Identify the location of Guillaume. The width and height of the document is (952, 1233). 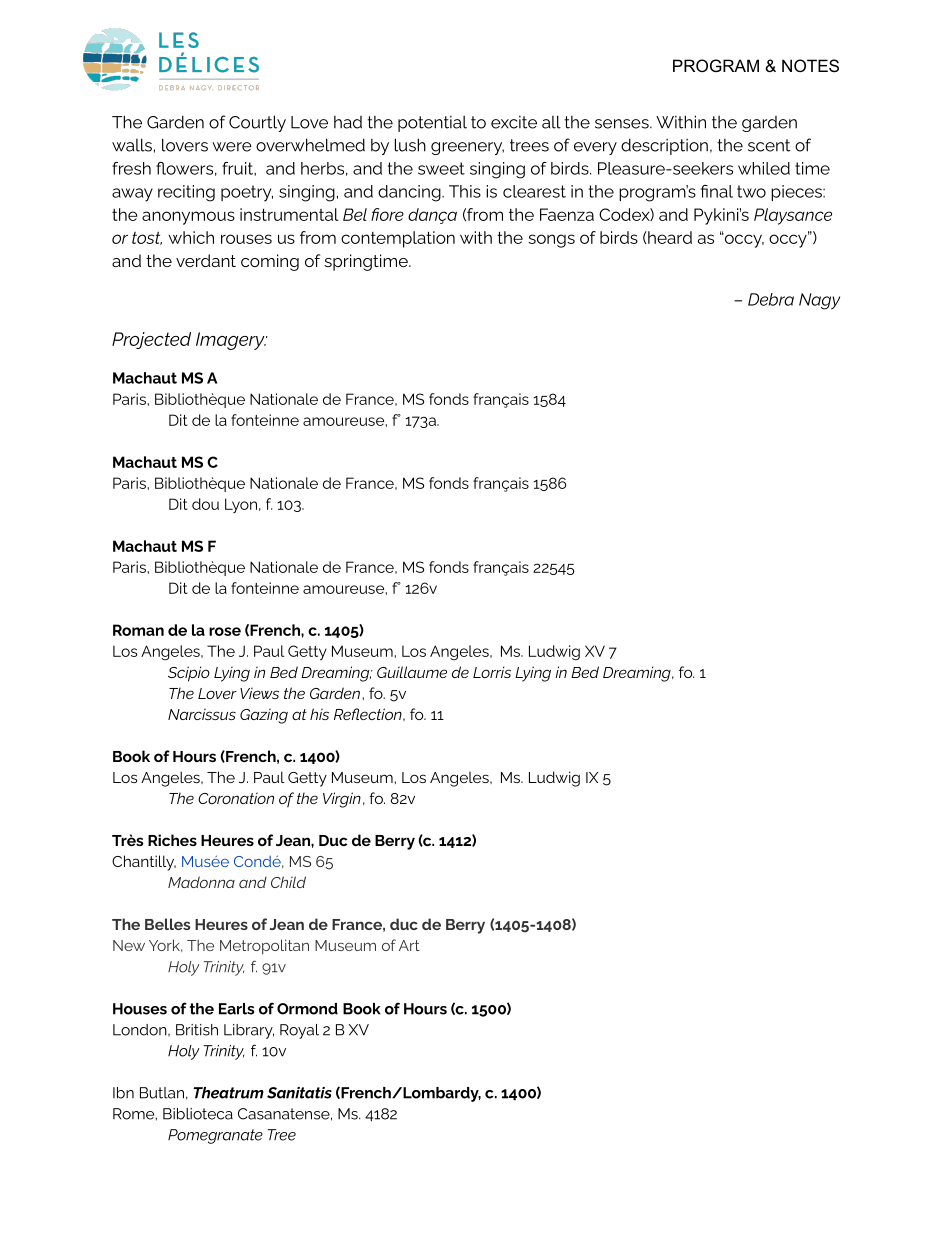
(412, 672).
